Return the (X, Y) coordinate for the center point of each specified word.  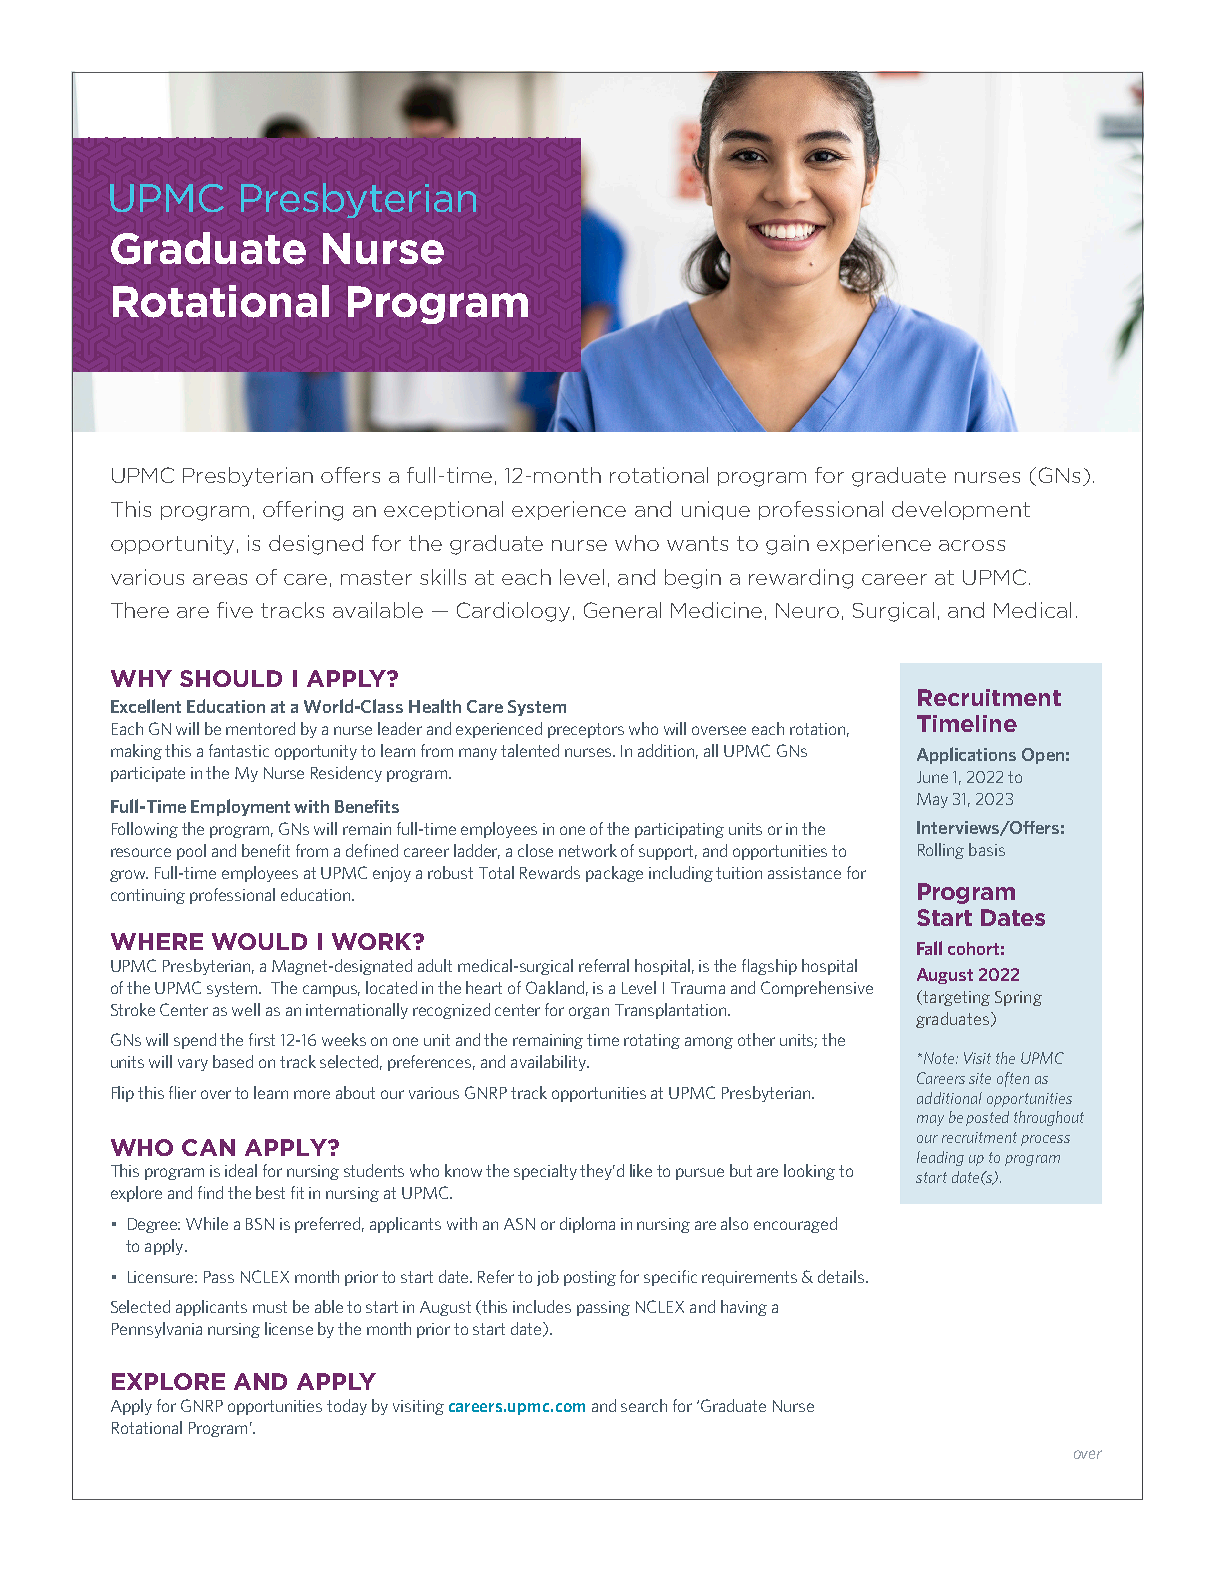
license (289, 1328)
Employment (240, 807)
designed (316, 545)
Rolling (941, 851)
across (972, 545)
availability (550, 1063)
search (644, 1405)
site (980, 1078)
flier (182, 1092)
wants (697, 543)
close (535, 850)
